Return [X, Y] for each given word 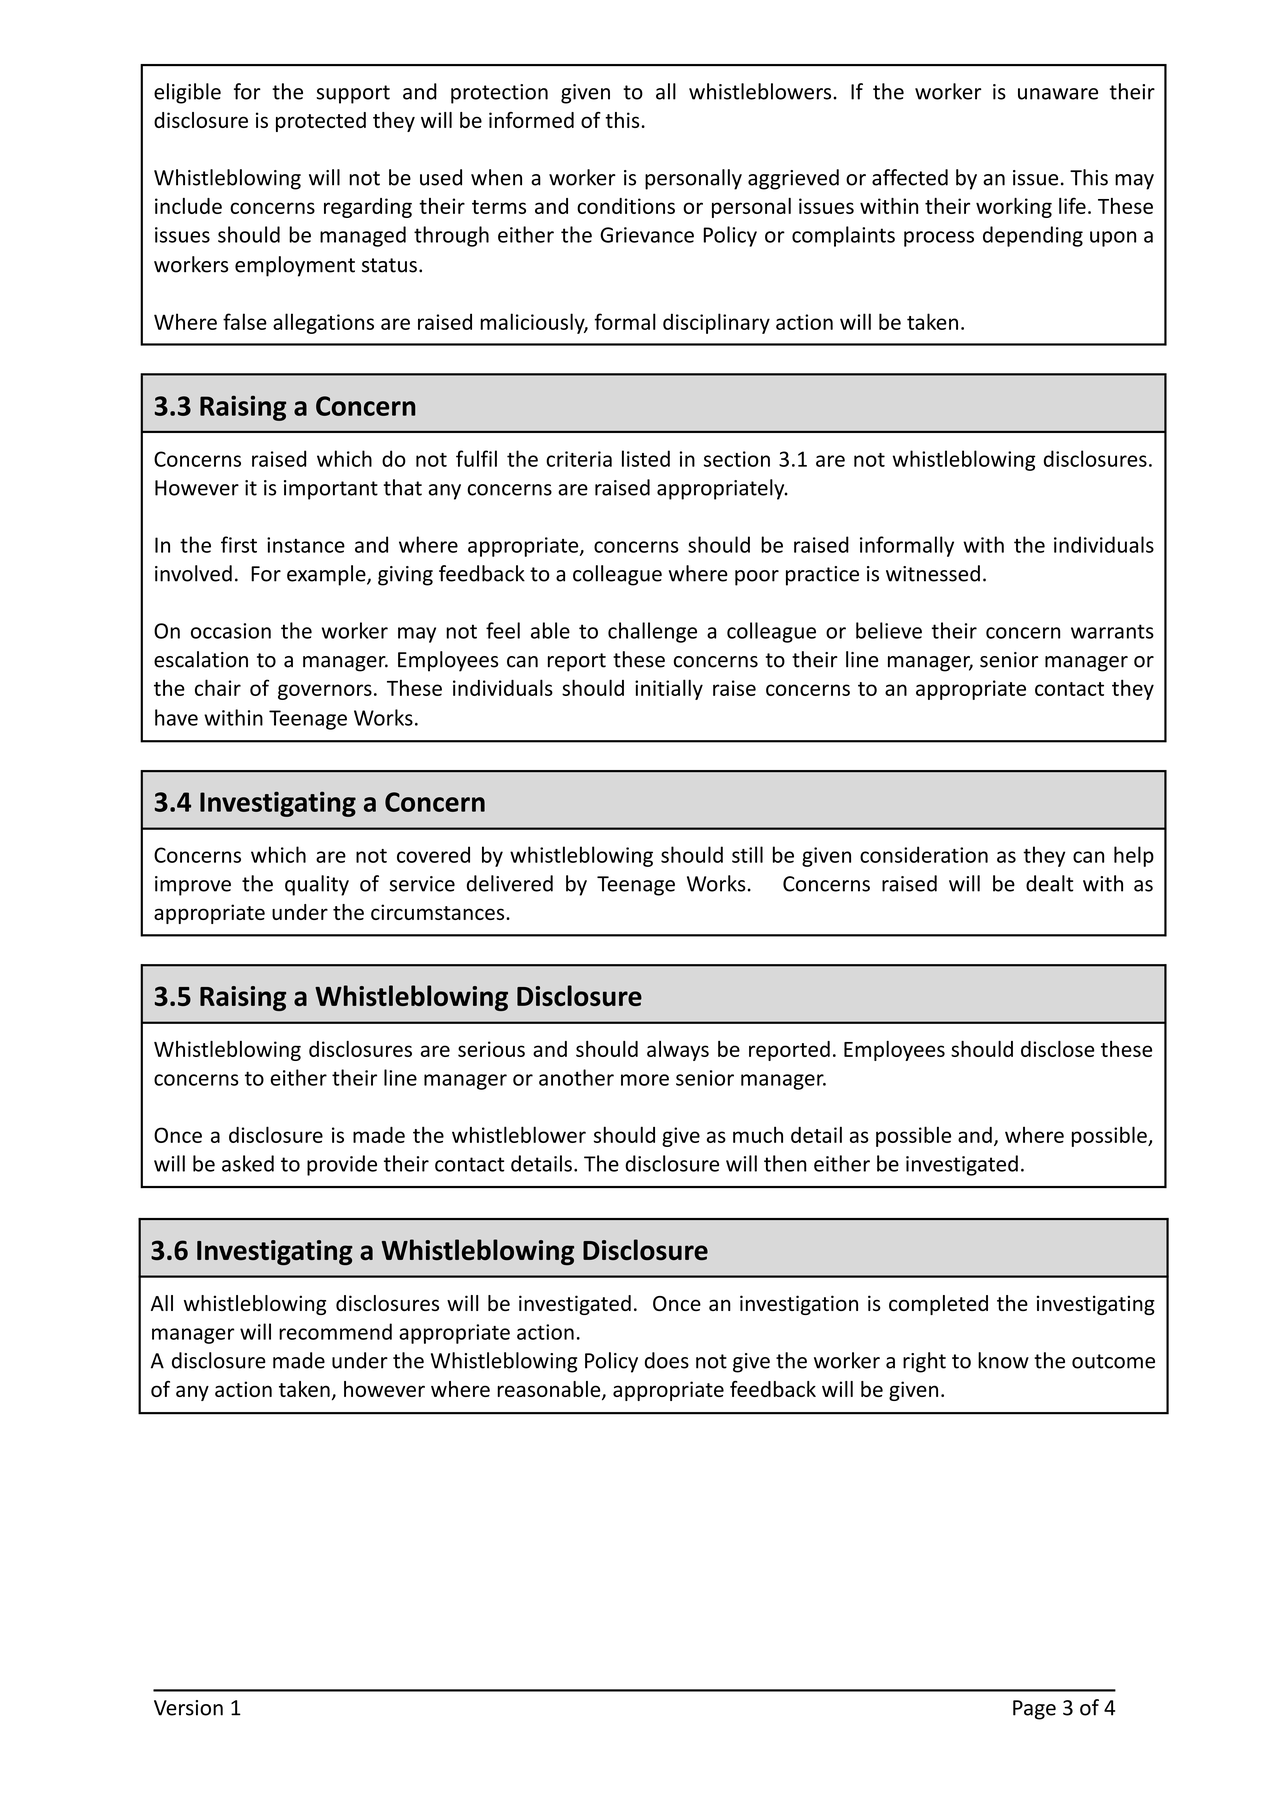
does [667, 1360]
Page [1034, 1710]
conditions [626, 206]
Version [188, 1708]
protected [321, 122]
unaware [1058, 94]
